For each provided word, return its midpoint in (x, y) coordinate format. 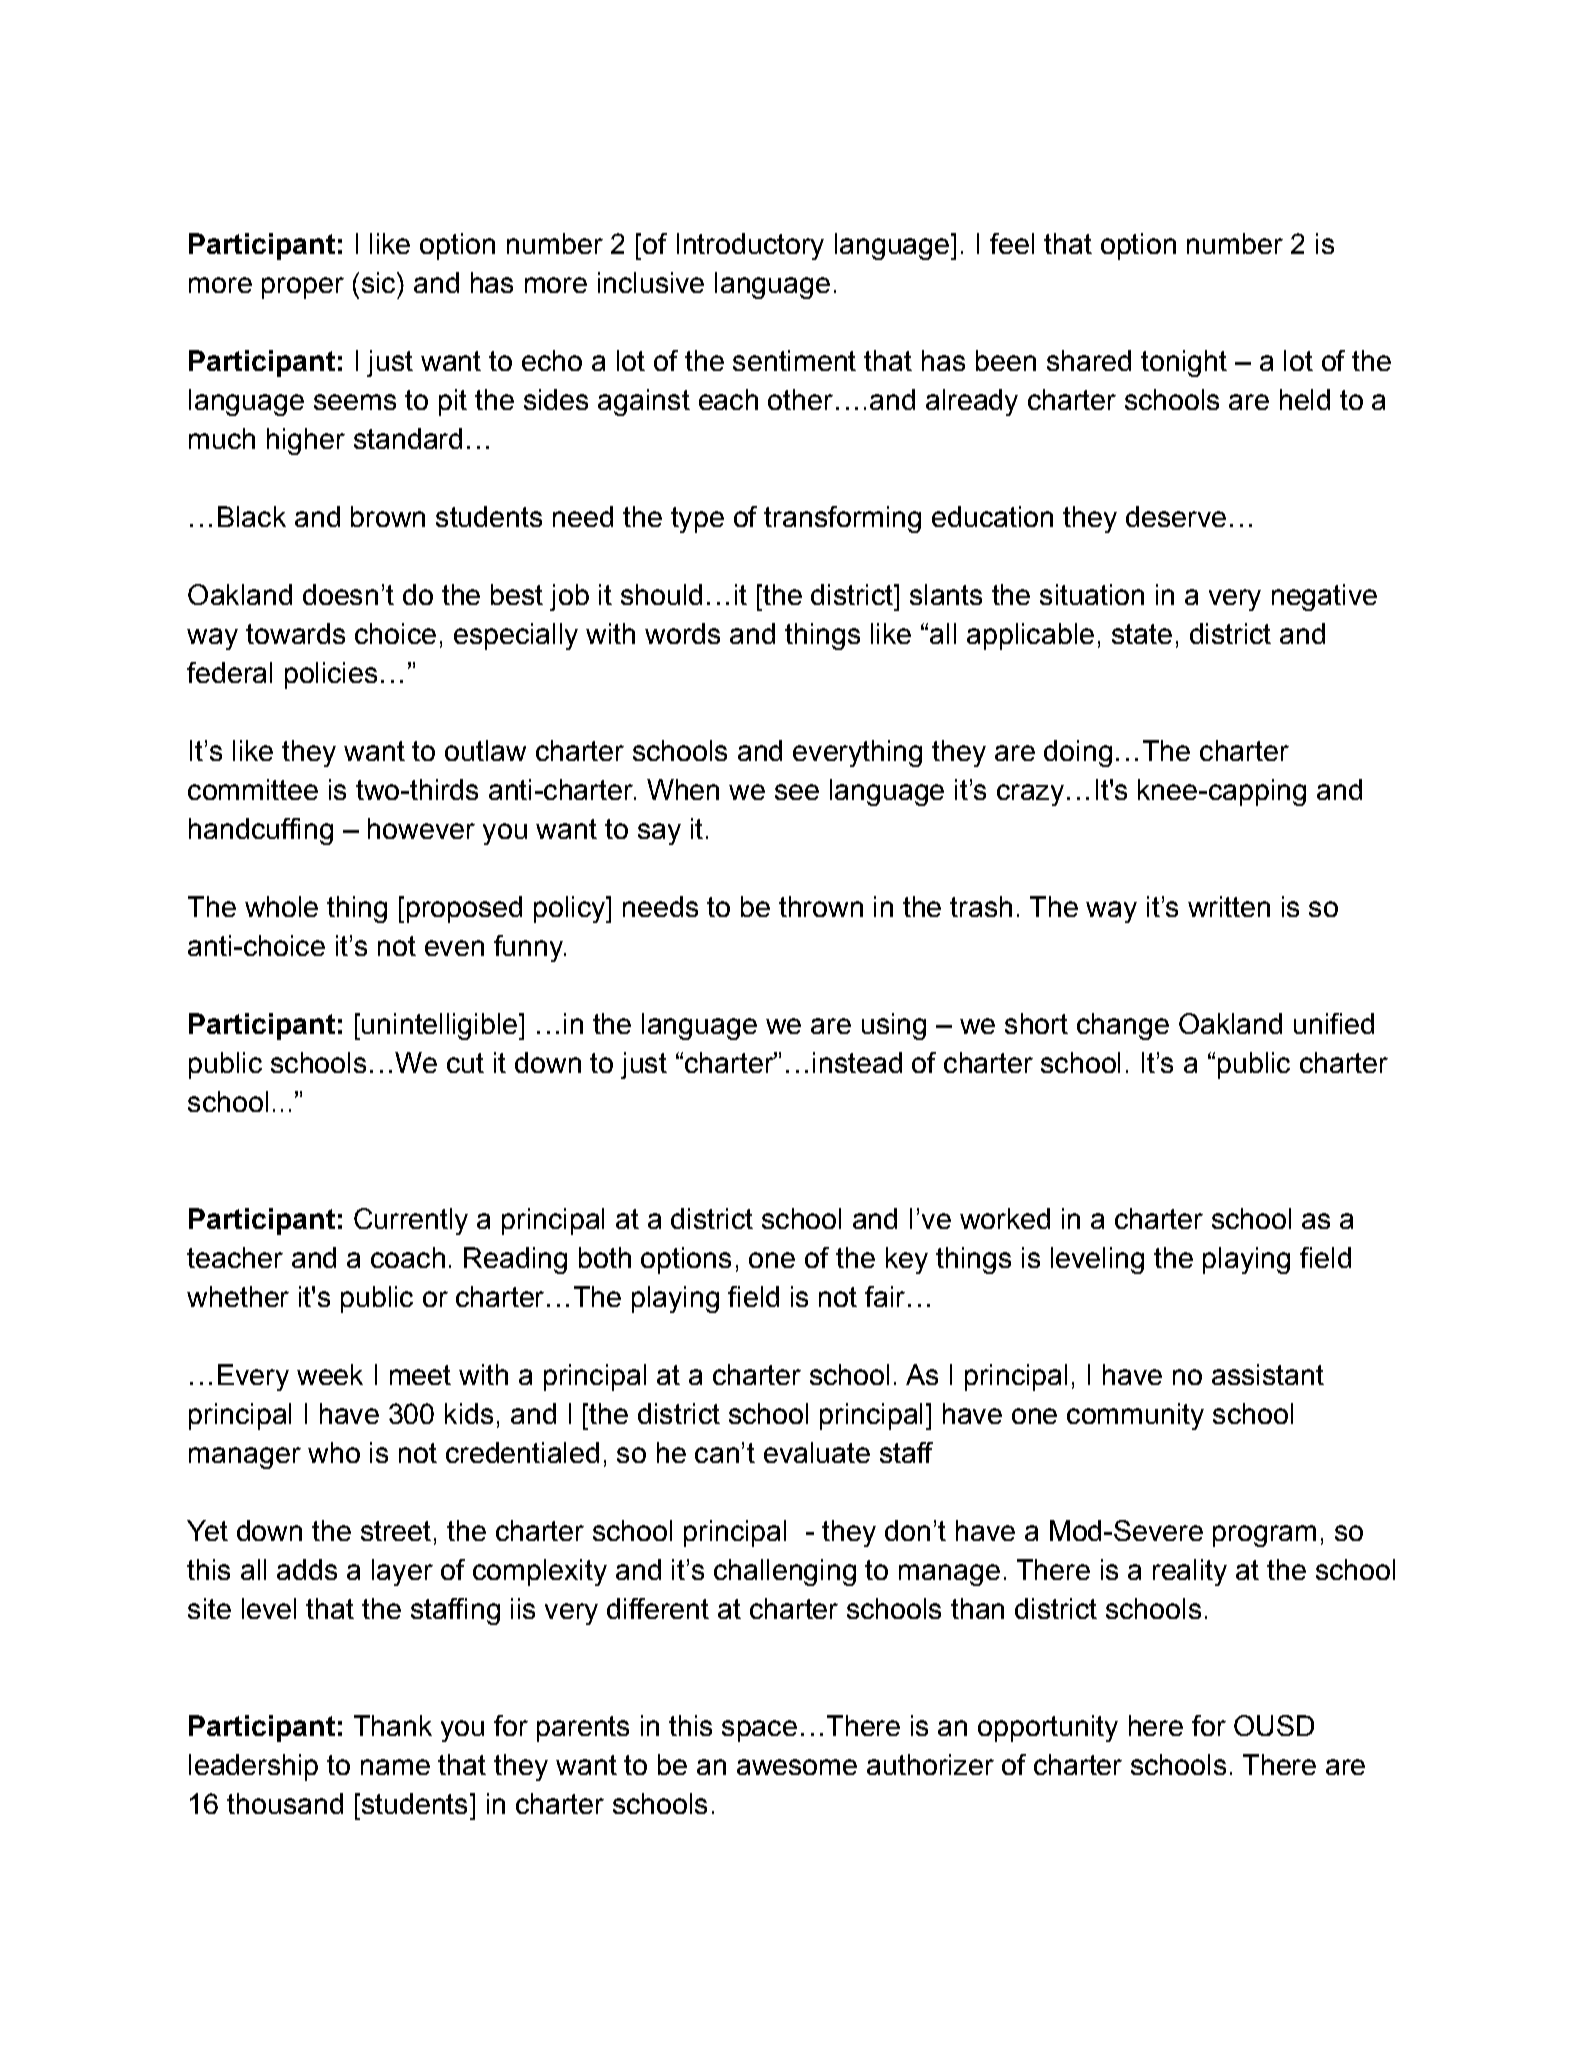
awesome (797, 1767)
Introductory (750, 246)
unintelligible (439, 1026)
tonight (1184, 363)
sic (380, 282)
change (1123, 1026)
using (894, 1026)
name (395, 1767)
